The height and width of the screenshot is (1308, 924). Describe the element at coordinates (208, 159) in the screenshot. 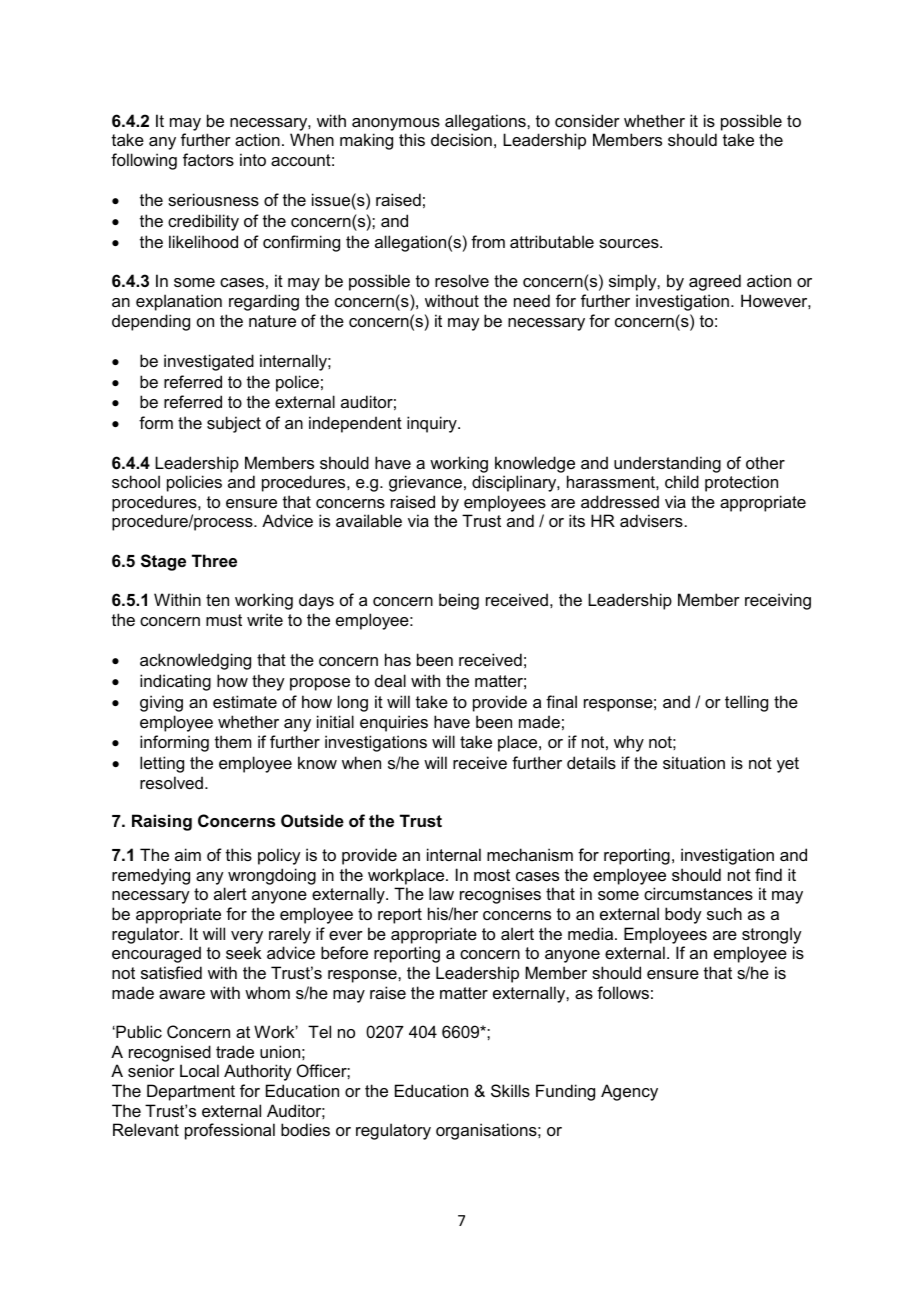

I see `factors` at that location.
